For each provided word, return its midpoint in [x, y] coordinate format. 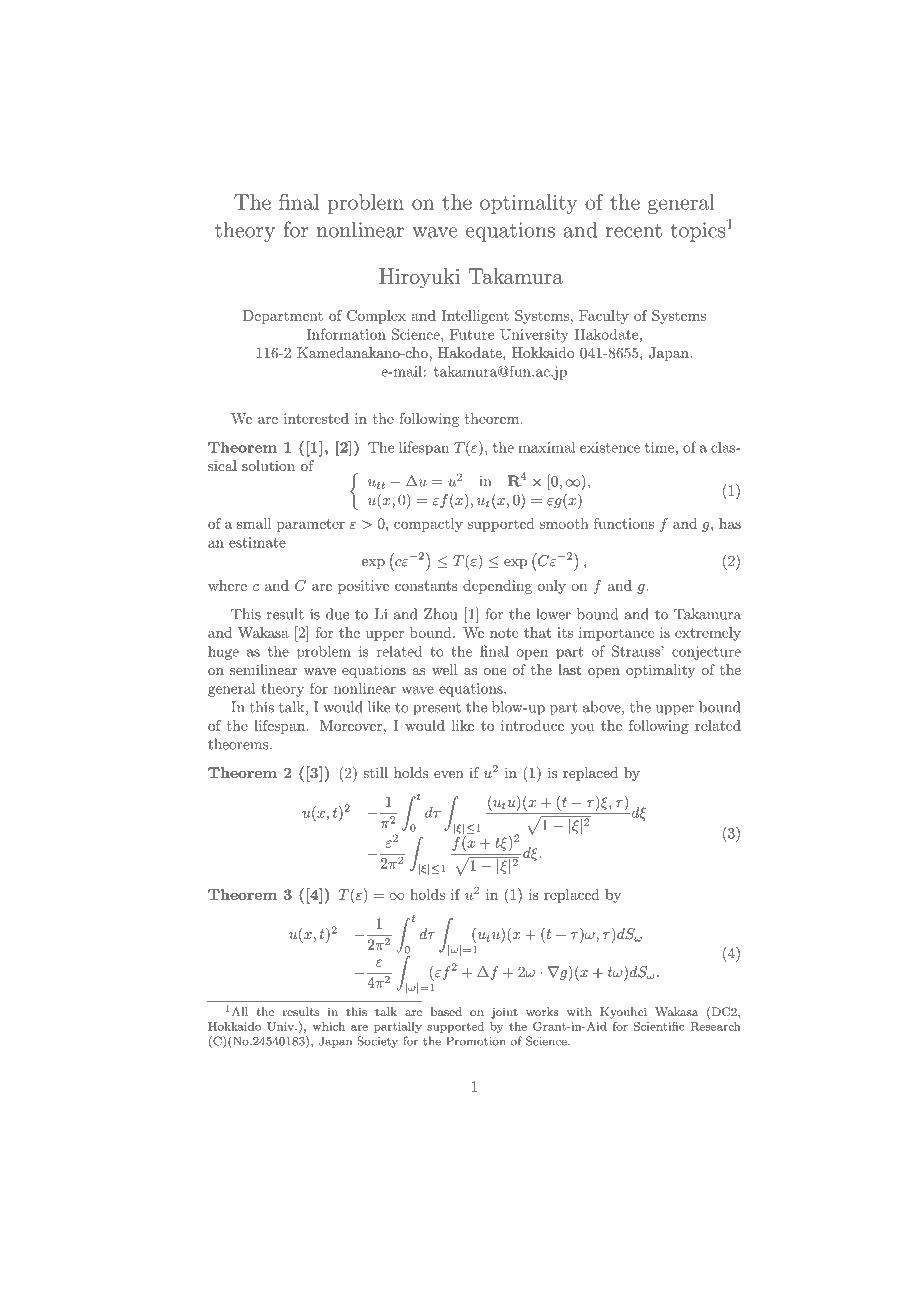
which [328, 1026]
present [437, 709]
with [579, 1011]
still [375, 772]
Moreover [351, 725]
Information [346, 334]
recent [634, 230]
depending [497, 587]
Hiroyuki [419, 278]
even [449, 774]
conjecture [706, 653]
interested [316, 418]
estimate [257, 542]
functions [624, 523]
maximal [547, 447]
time [659, 447]
